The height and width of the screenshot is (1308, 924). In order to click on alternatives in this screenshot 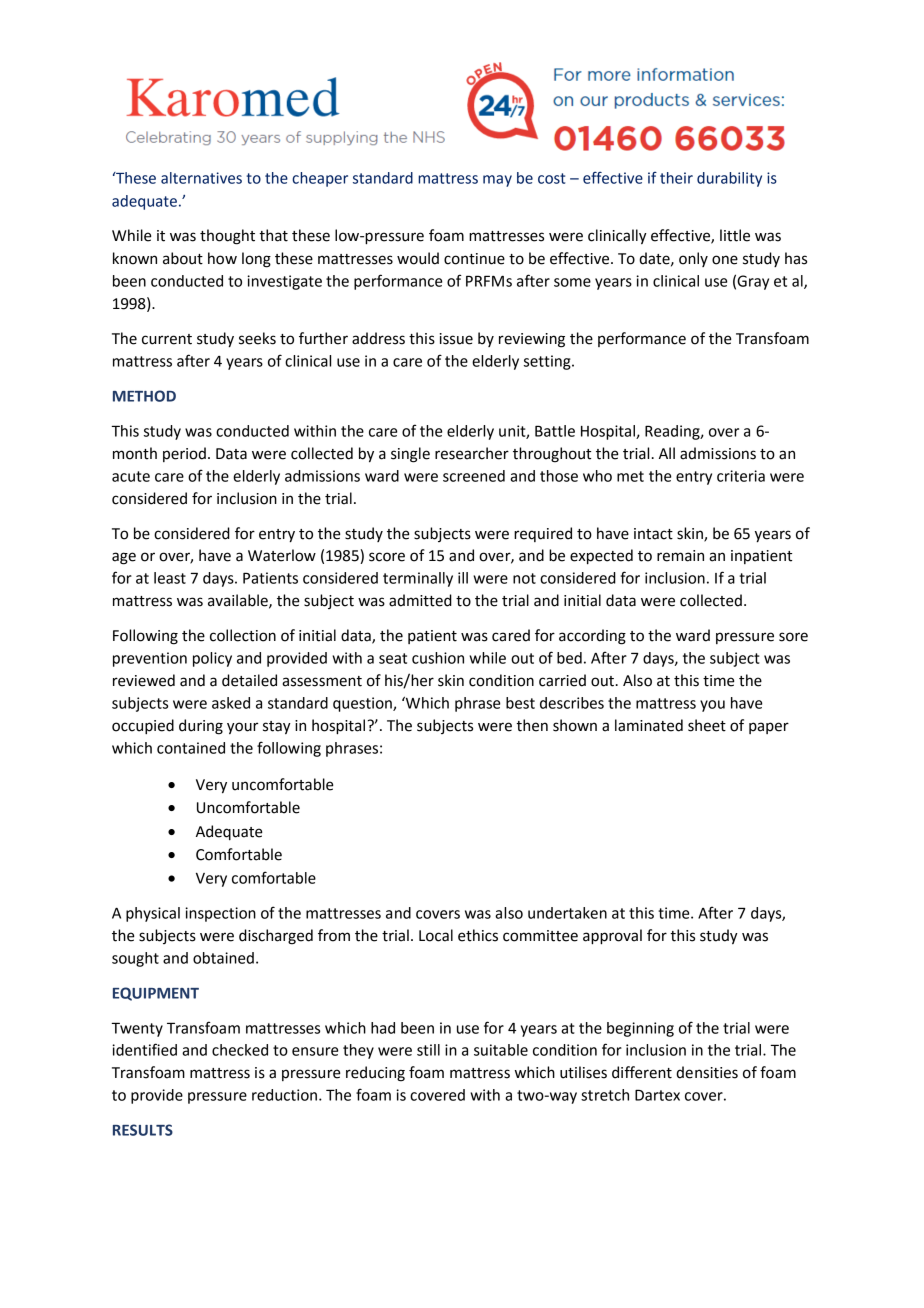, I will do `click(201, 178)`.
